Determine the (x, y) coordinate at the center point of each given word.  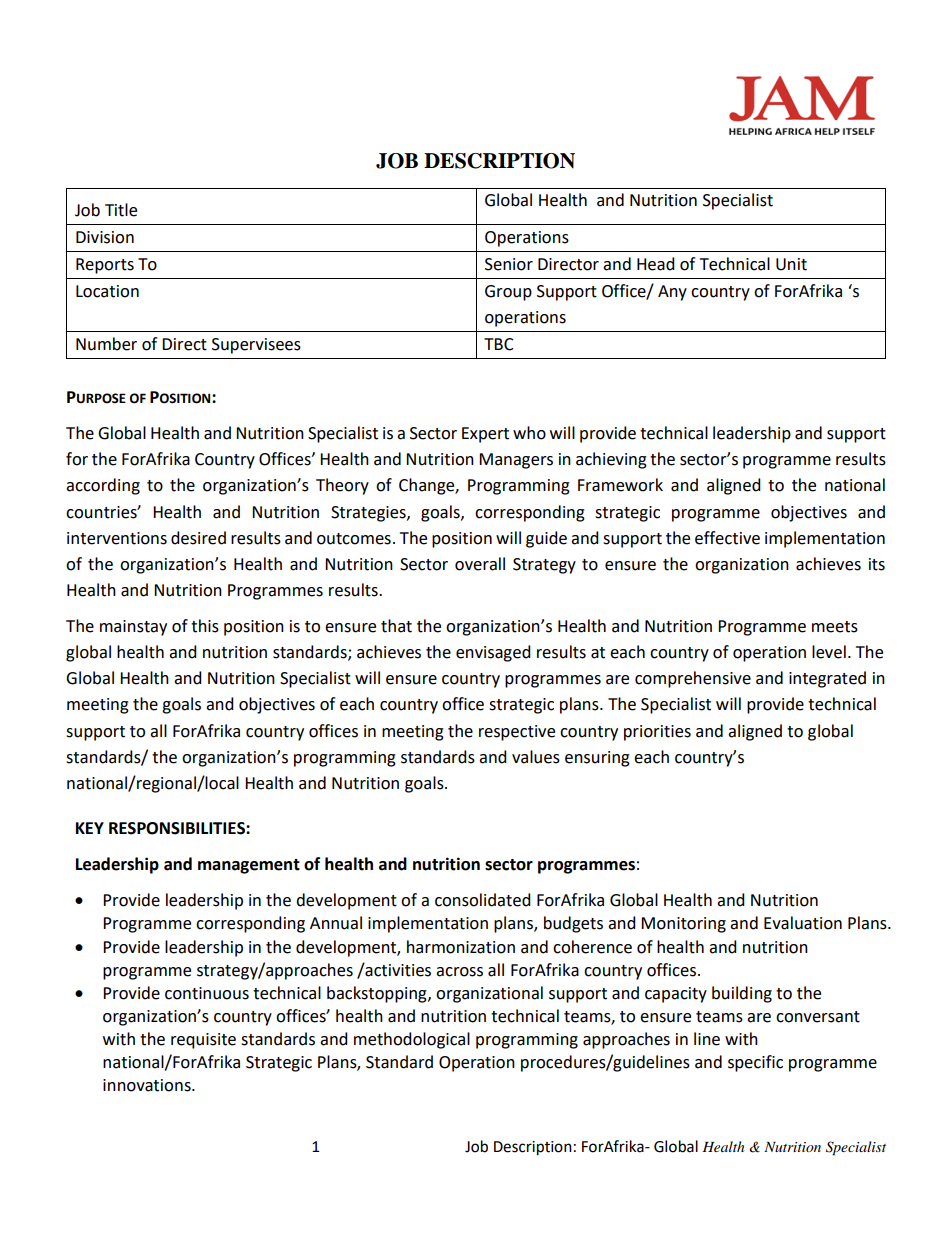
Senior (509, 264)
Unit (791, 264)
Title (121, 210)
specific (755, 1063)
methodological (412, 1040)
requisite (203, 1041)
